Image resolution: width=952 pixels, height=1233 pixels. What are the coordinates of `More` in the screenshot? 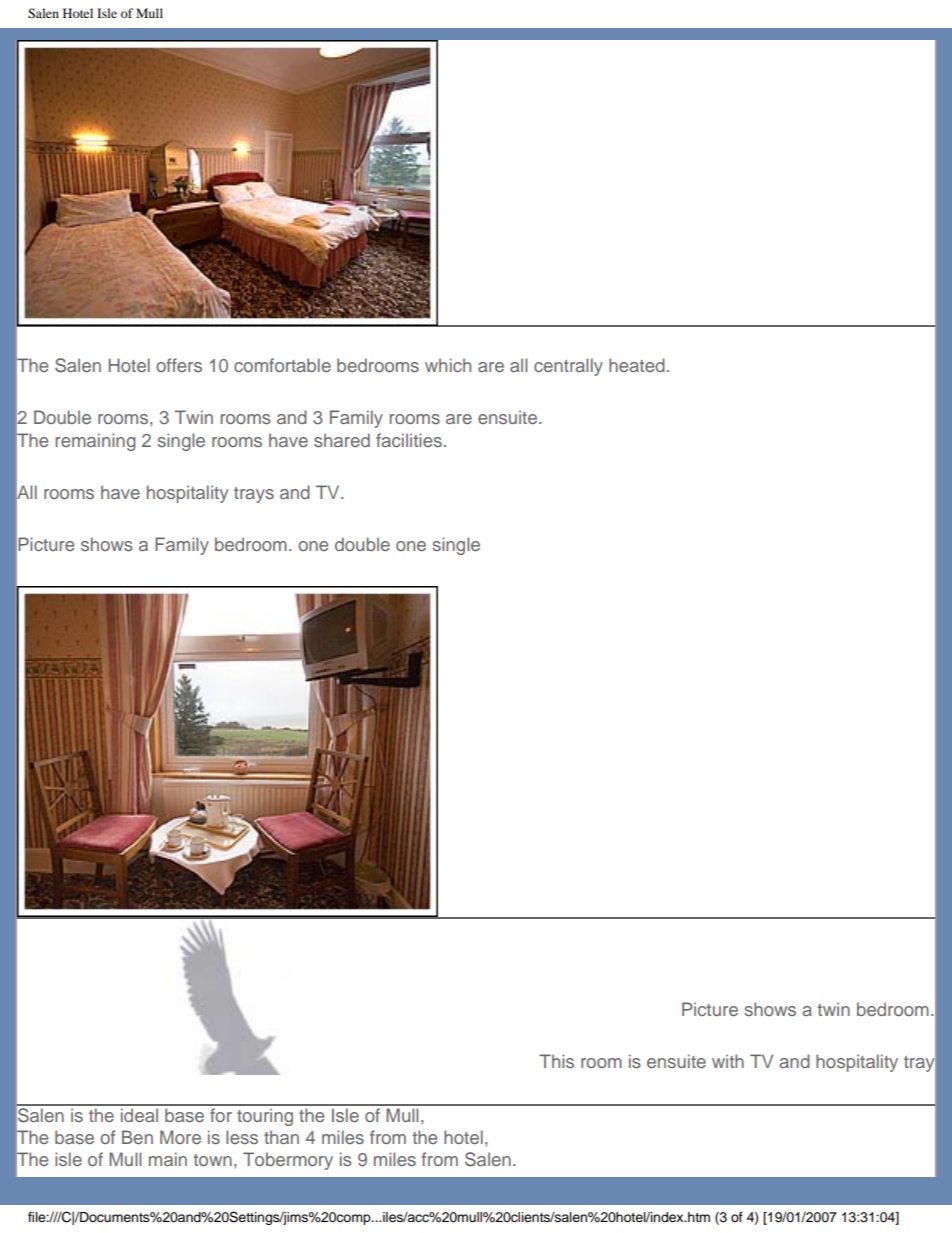 It's located at (180, 1137).
